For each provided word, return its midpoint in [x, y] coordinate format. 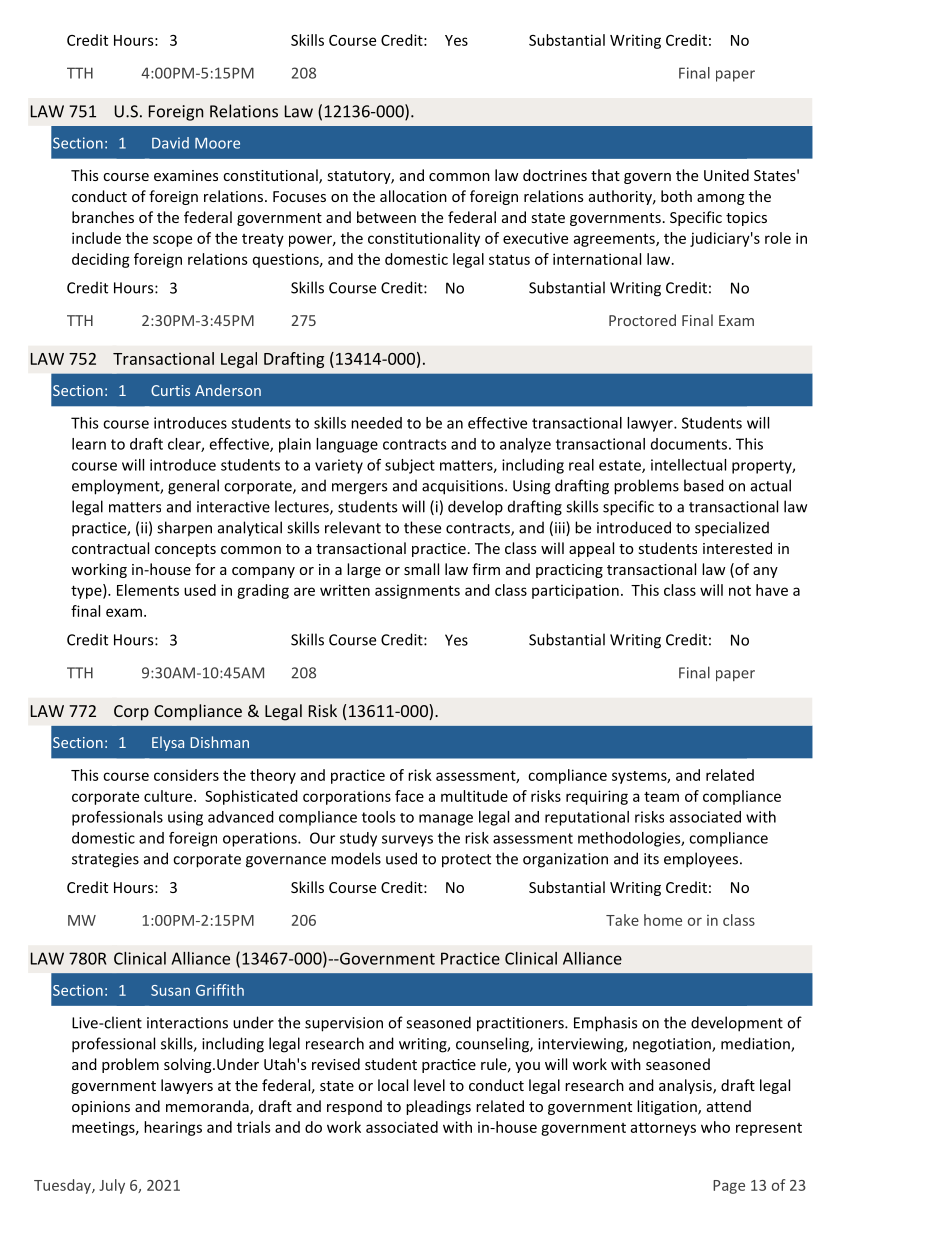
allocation [413, 196]
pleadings [438, 1107]
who [715, 1127]
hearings [173, 1128]
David [170, 143]
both [676, 196]
